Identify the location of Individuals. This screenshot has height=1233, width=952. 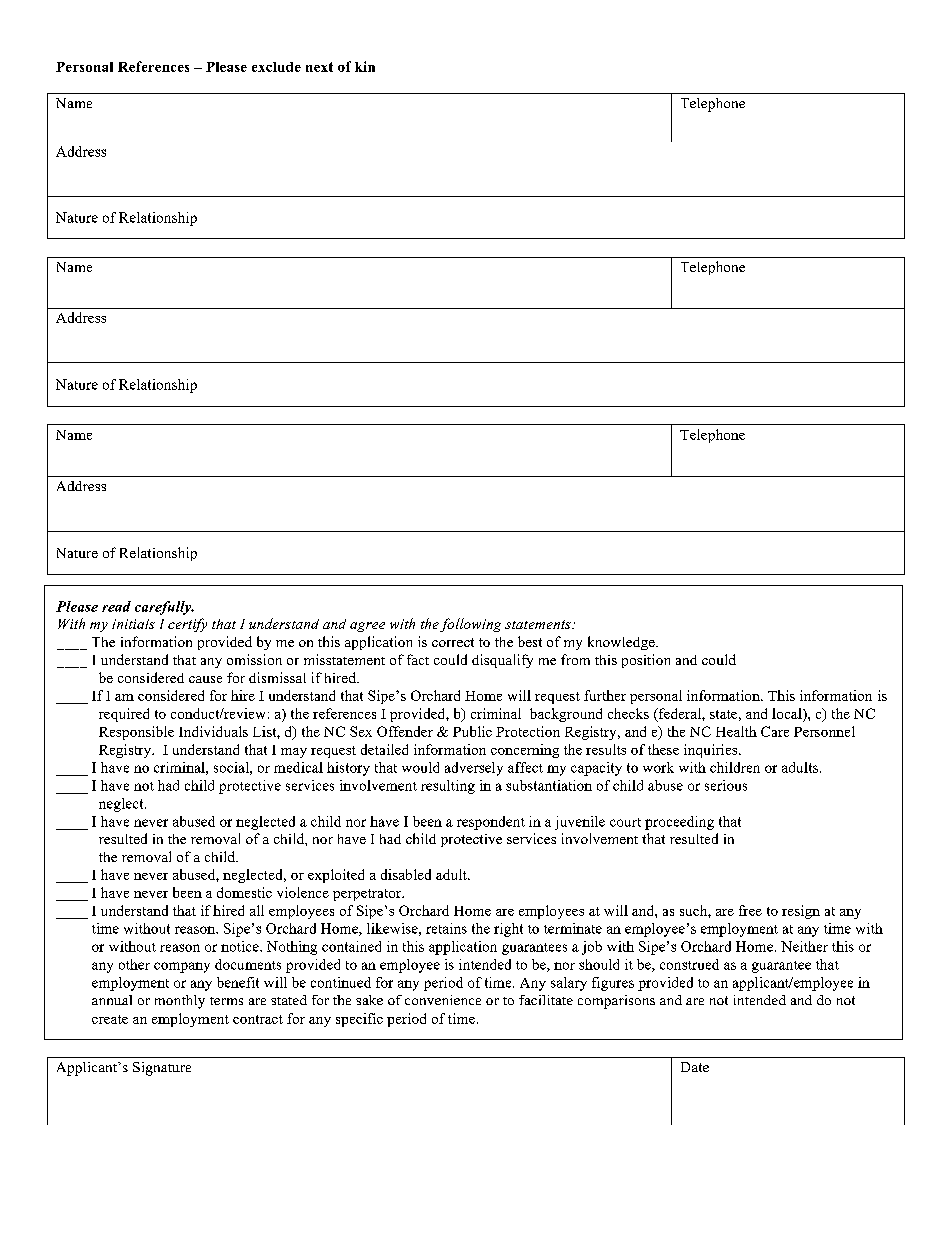
(213, 731).
